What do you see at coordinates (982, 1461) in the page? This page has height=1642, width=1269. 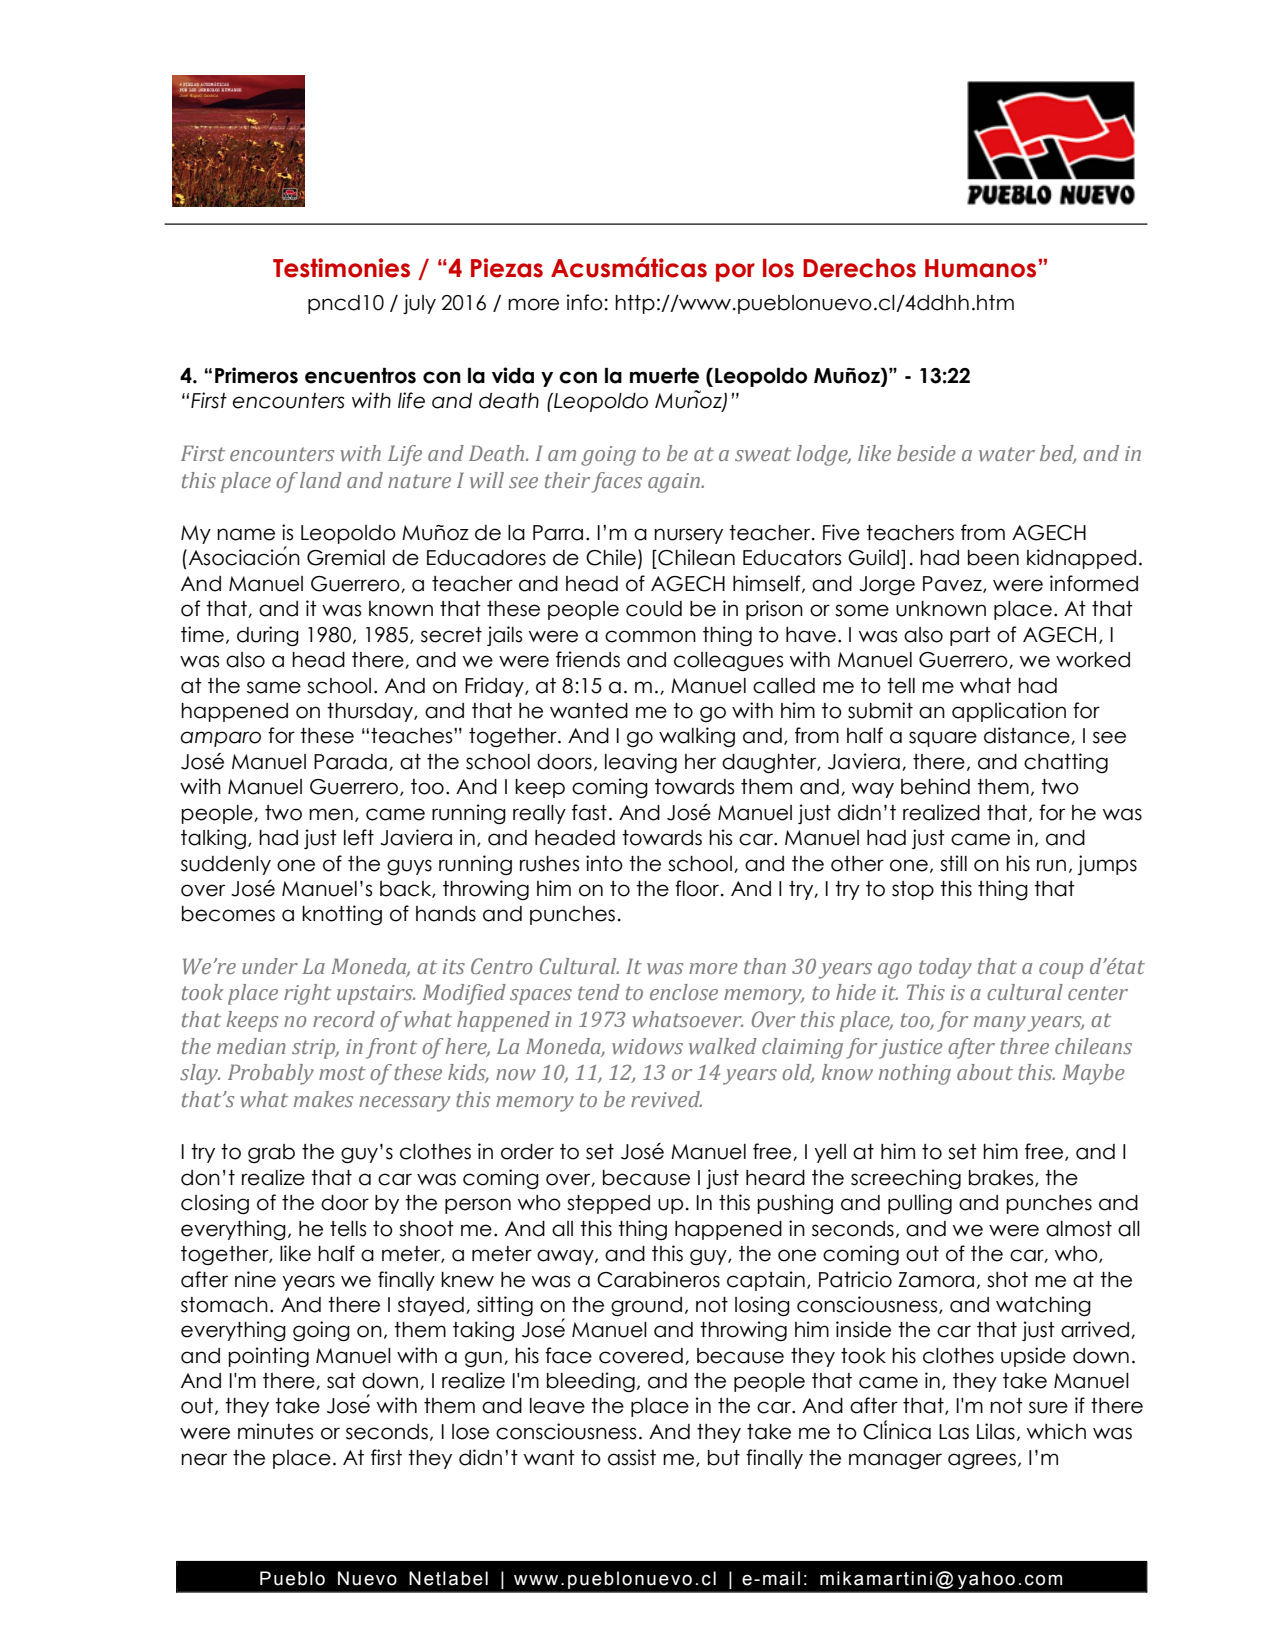 I see `agrees` at bounding box center [982, 1461].
